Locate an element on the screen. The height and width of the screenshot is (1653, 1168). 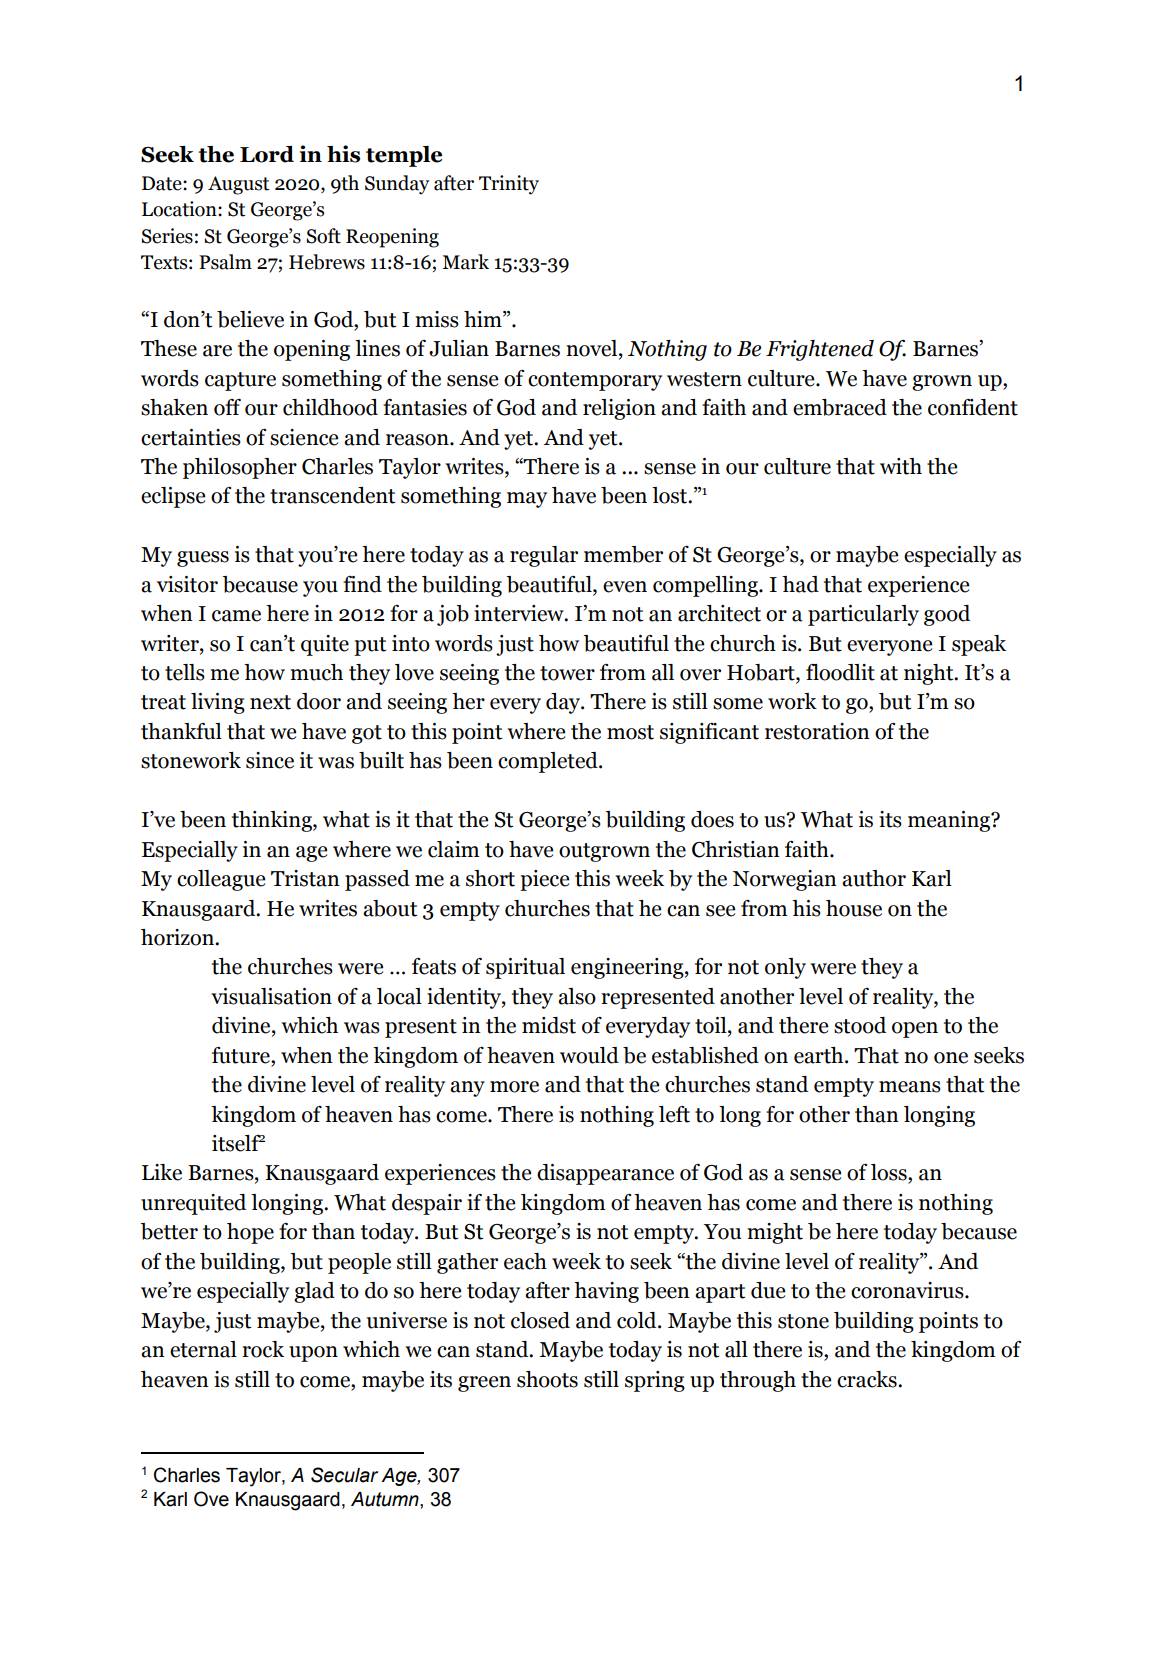
Secular is located at coordinates (344, 1475).
